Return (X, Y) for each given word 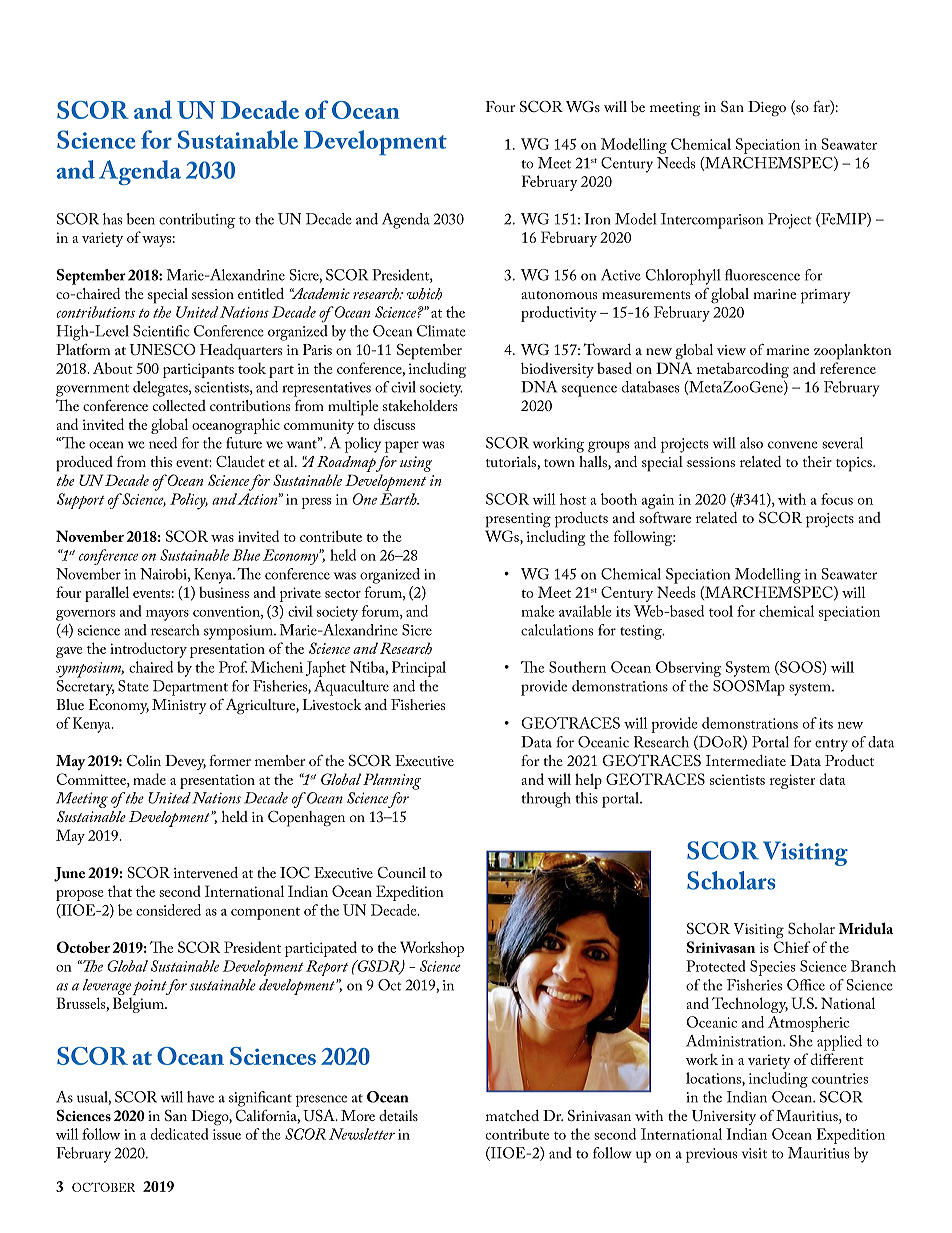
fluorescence (762, 275)
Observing (688, 669)
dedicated (180, 1134)
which (424, 294)
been (141, 219)
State (133, 686)
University (724, 1117)
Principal (419, 669)
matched (512, 1115)
